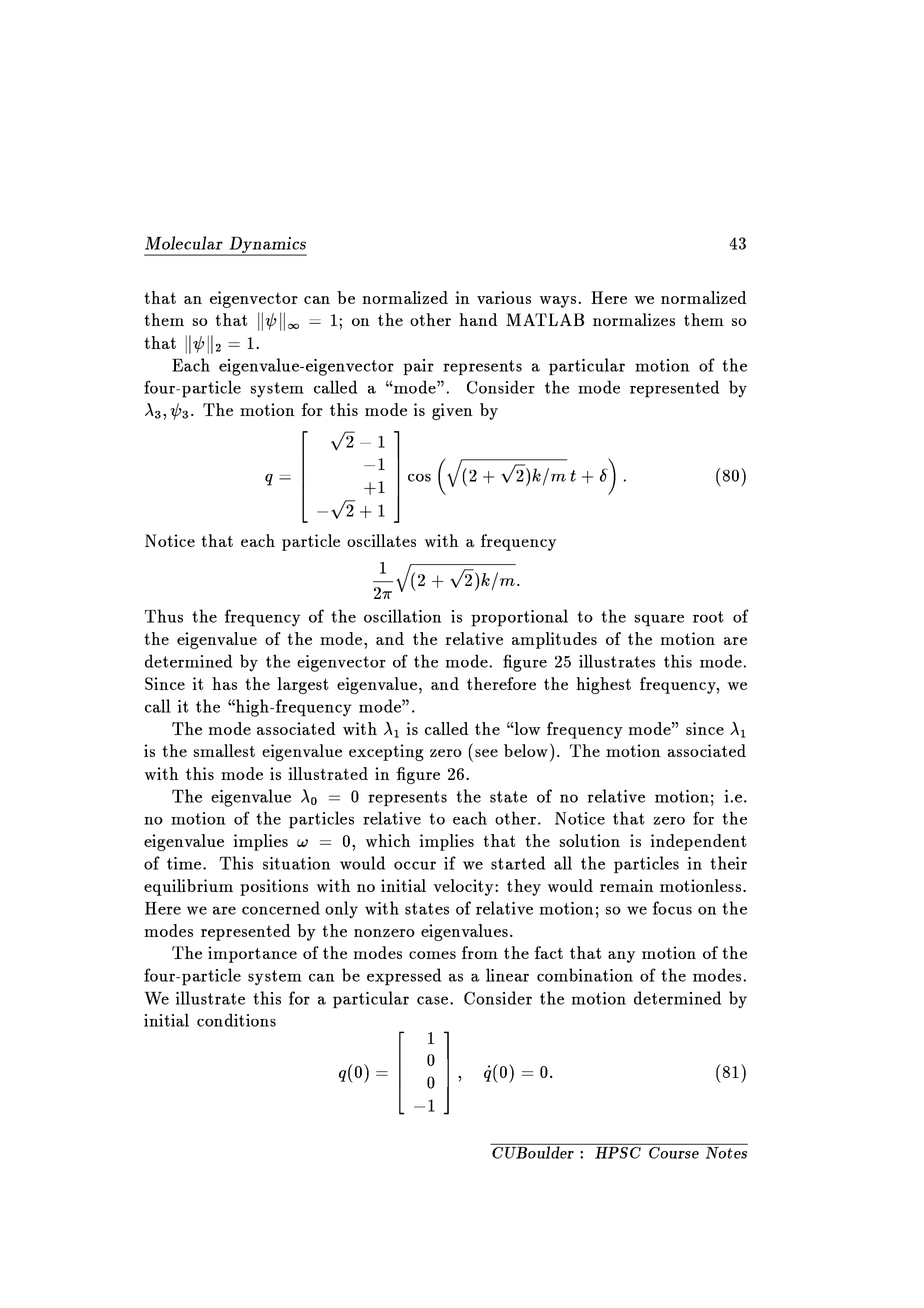 The image size is (924, 1308). What do you see at coordinates (504, 297) in the page?
I see `various` at bounding box center [504, 297].
